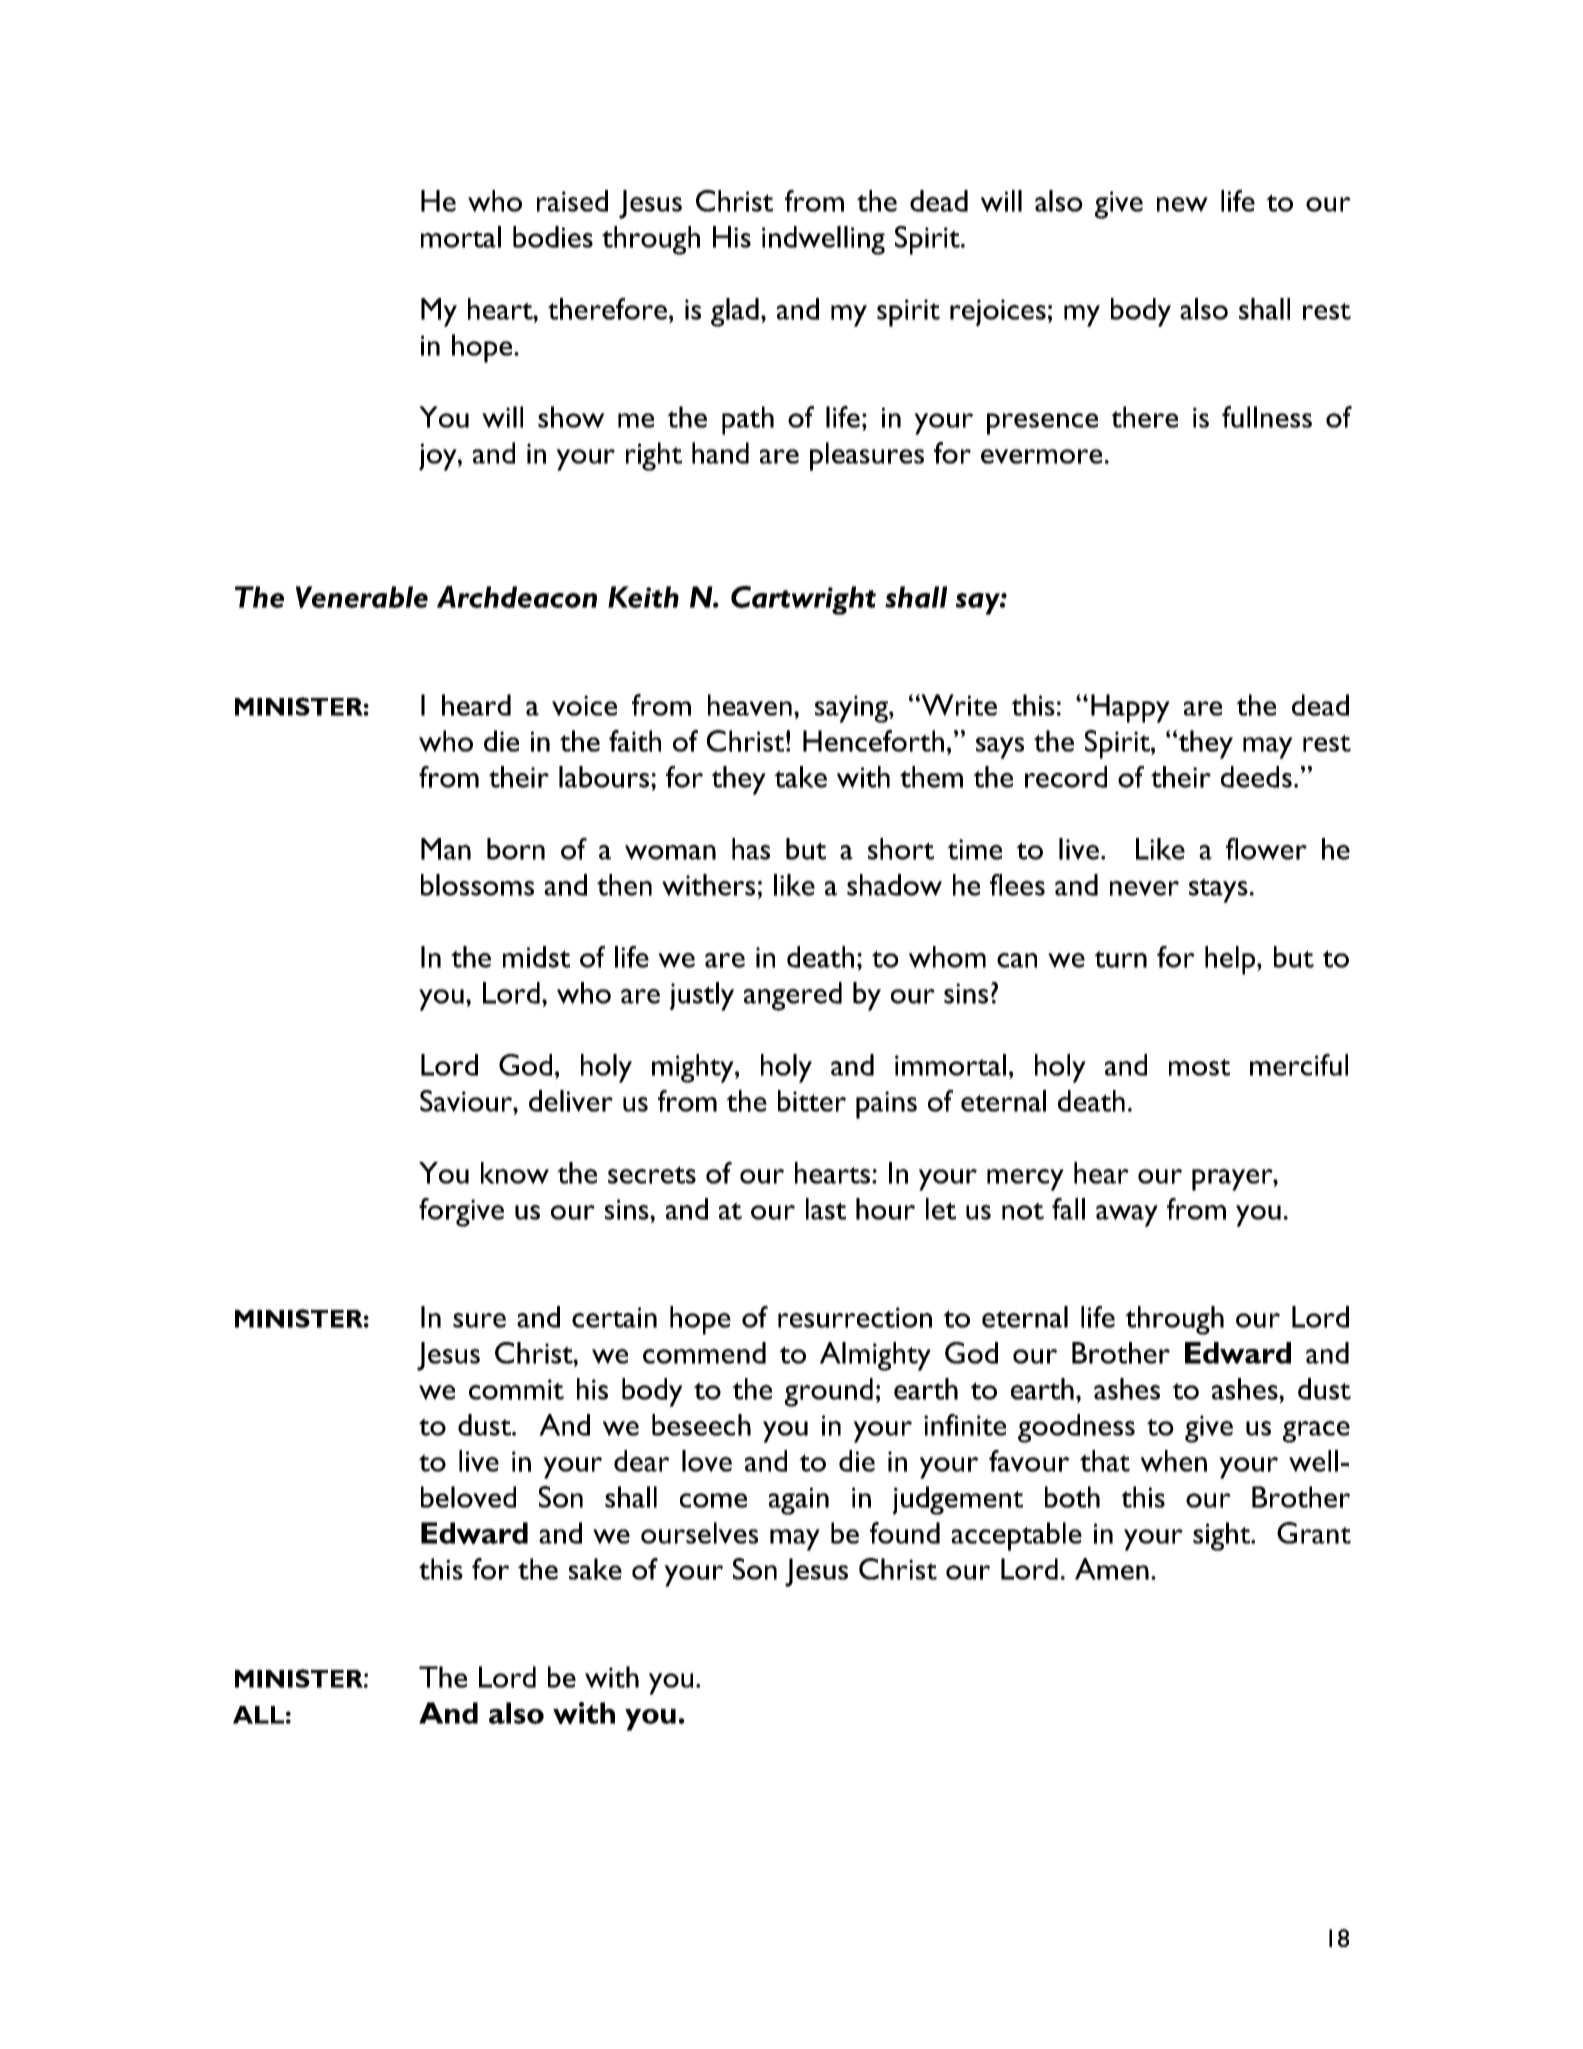  I want to click on sake, so click(595, 1569).
